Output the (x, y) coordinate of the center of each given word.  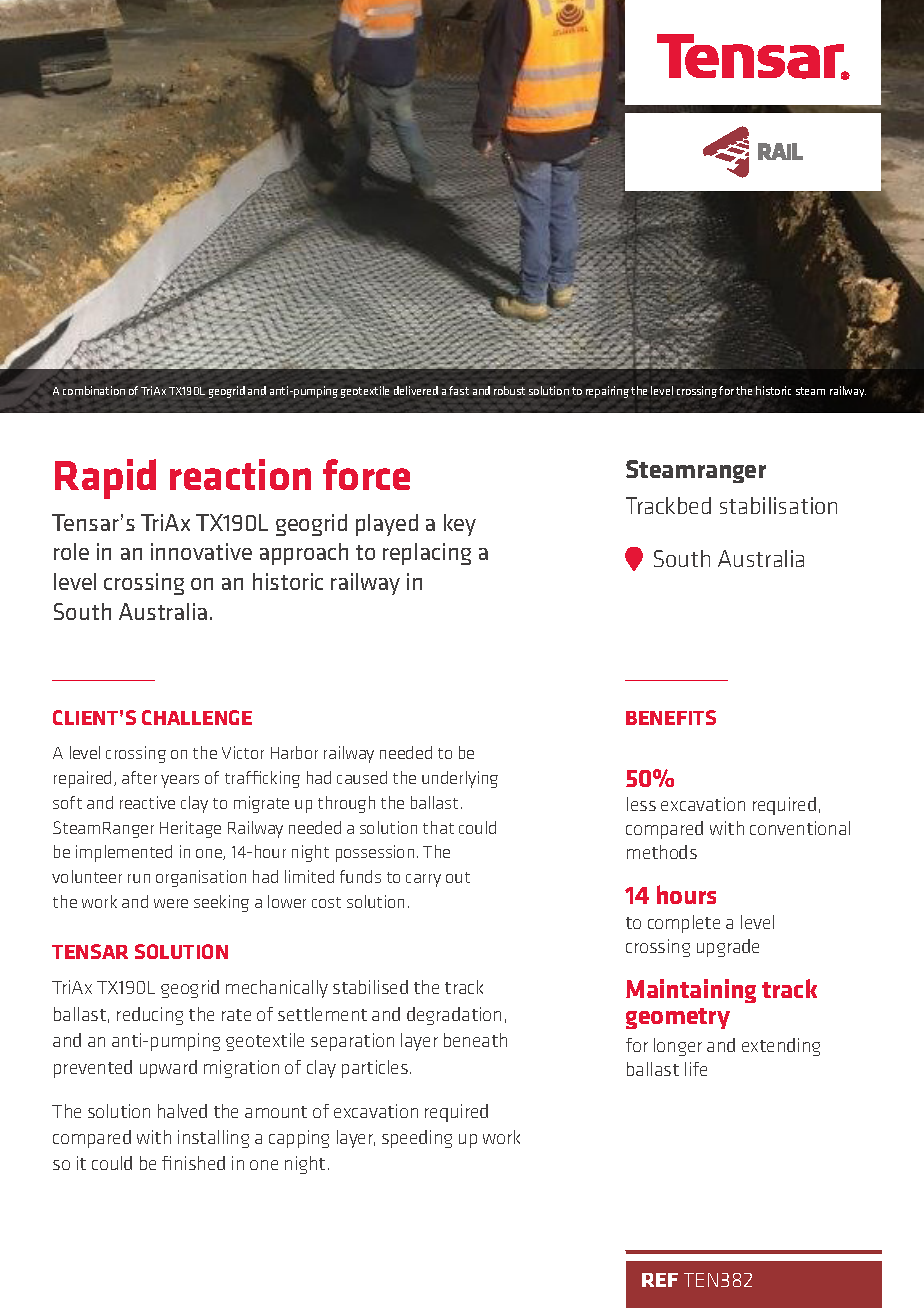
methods (662, 852)
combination (94, 390)
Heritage (190, 829)
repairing (607, 392)
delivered (416, 390)
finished (193, 1163)
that (438, 827)
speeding (417, 1139)
